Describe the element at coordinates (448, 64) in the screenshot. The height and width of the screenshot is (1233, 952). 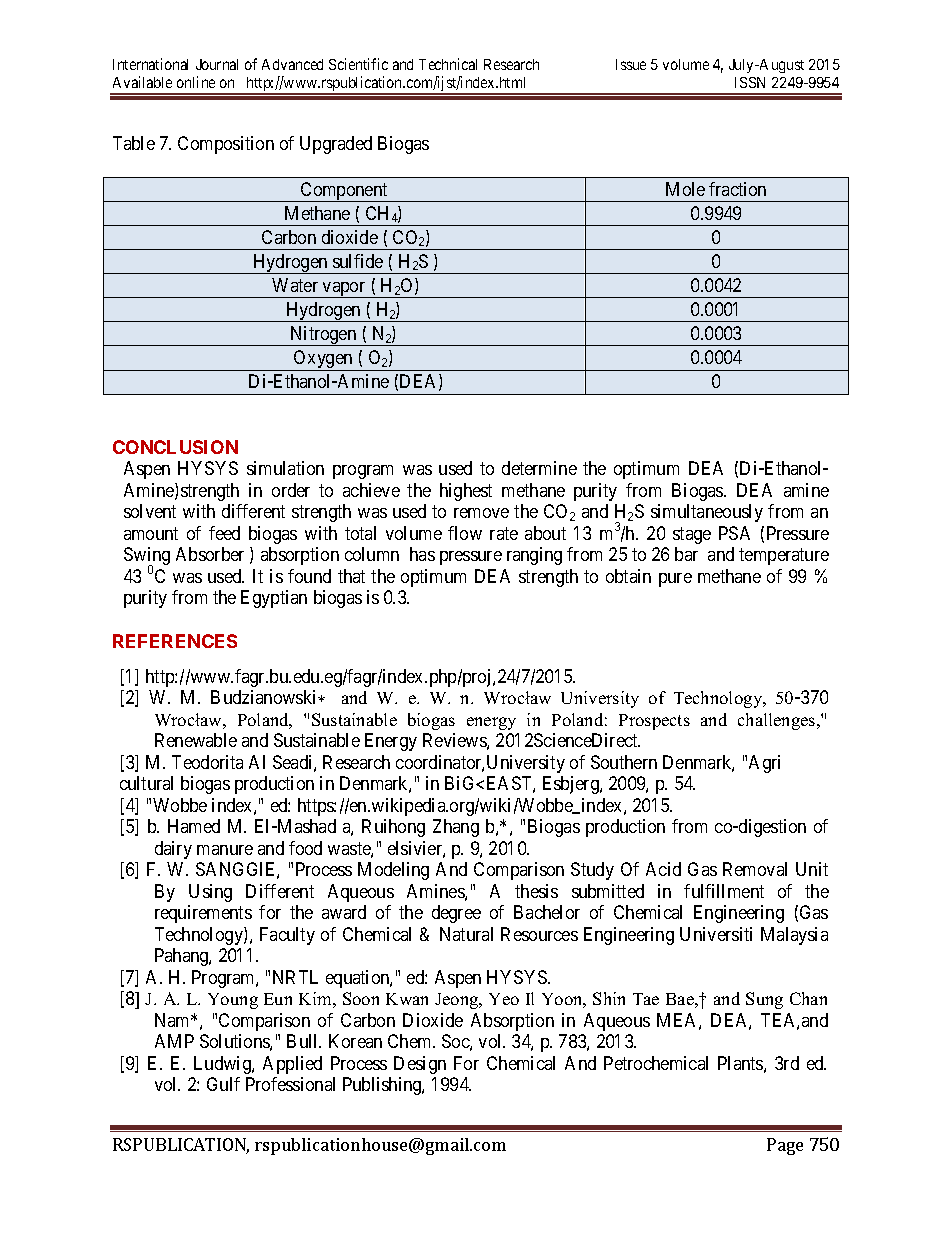
I see `Technical` at that location.
